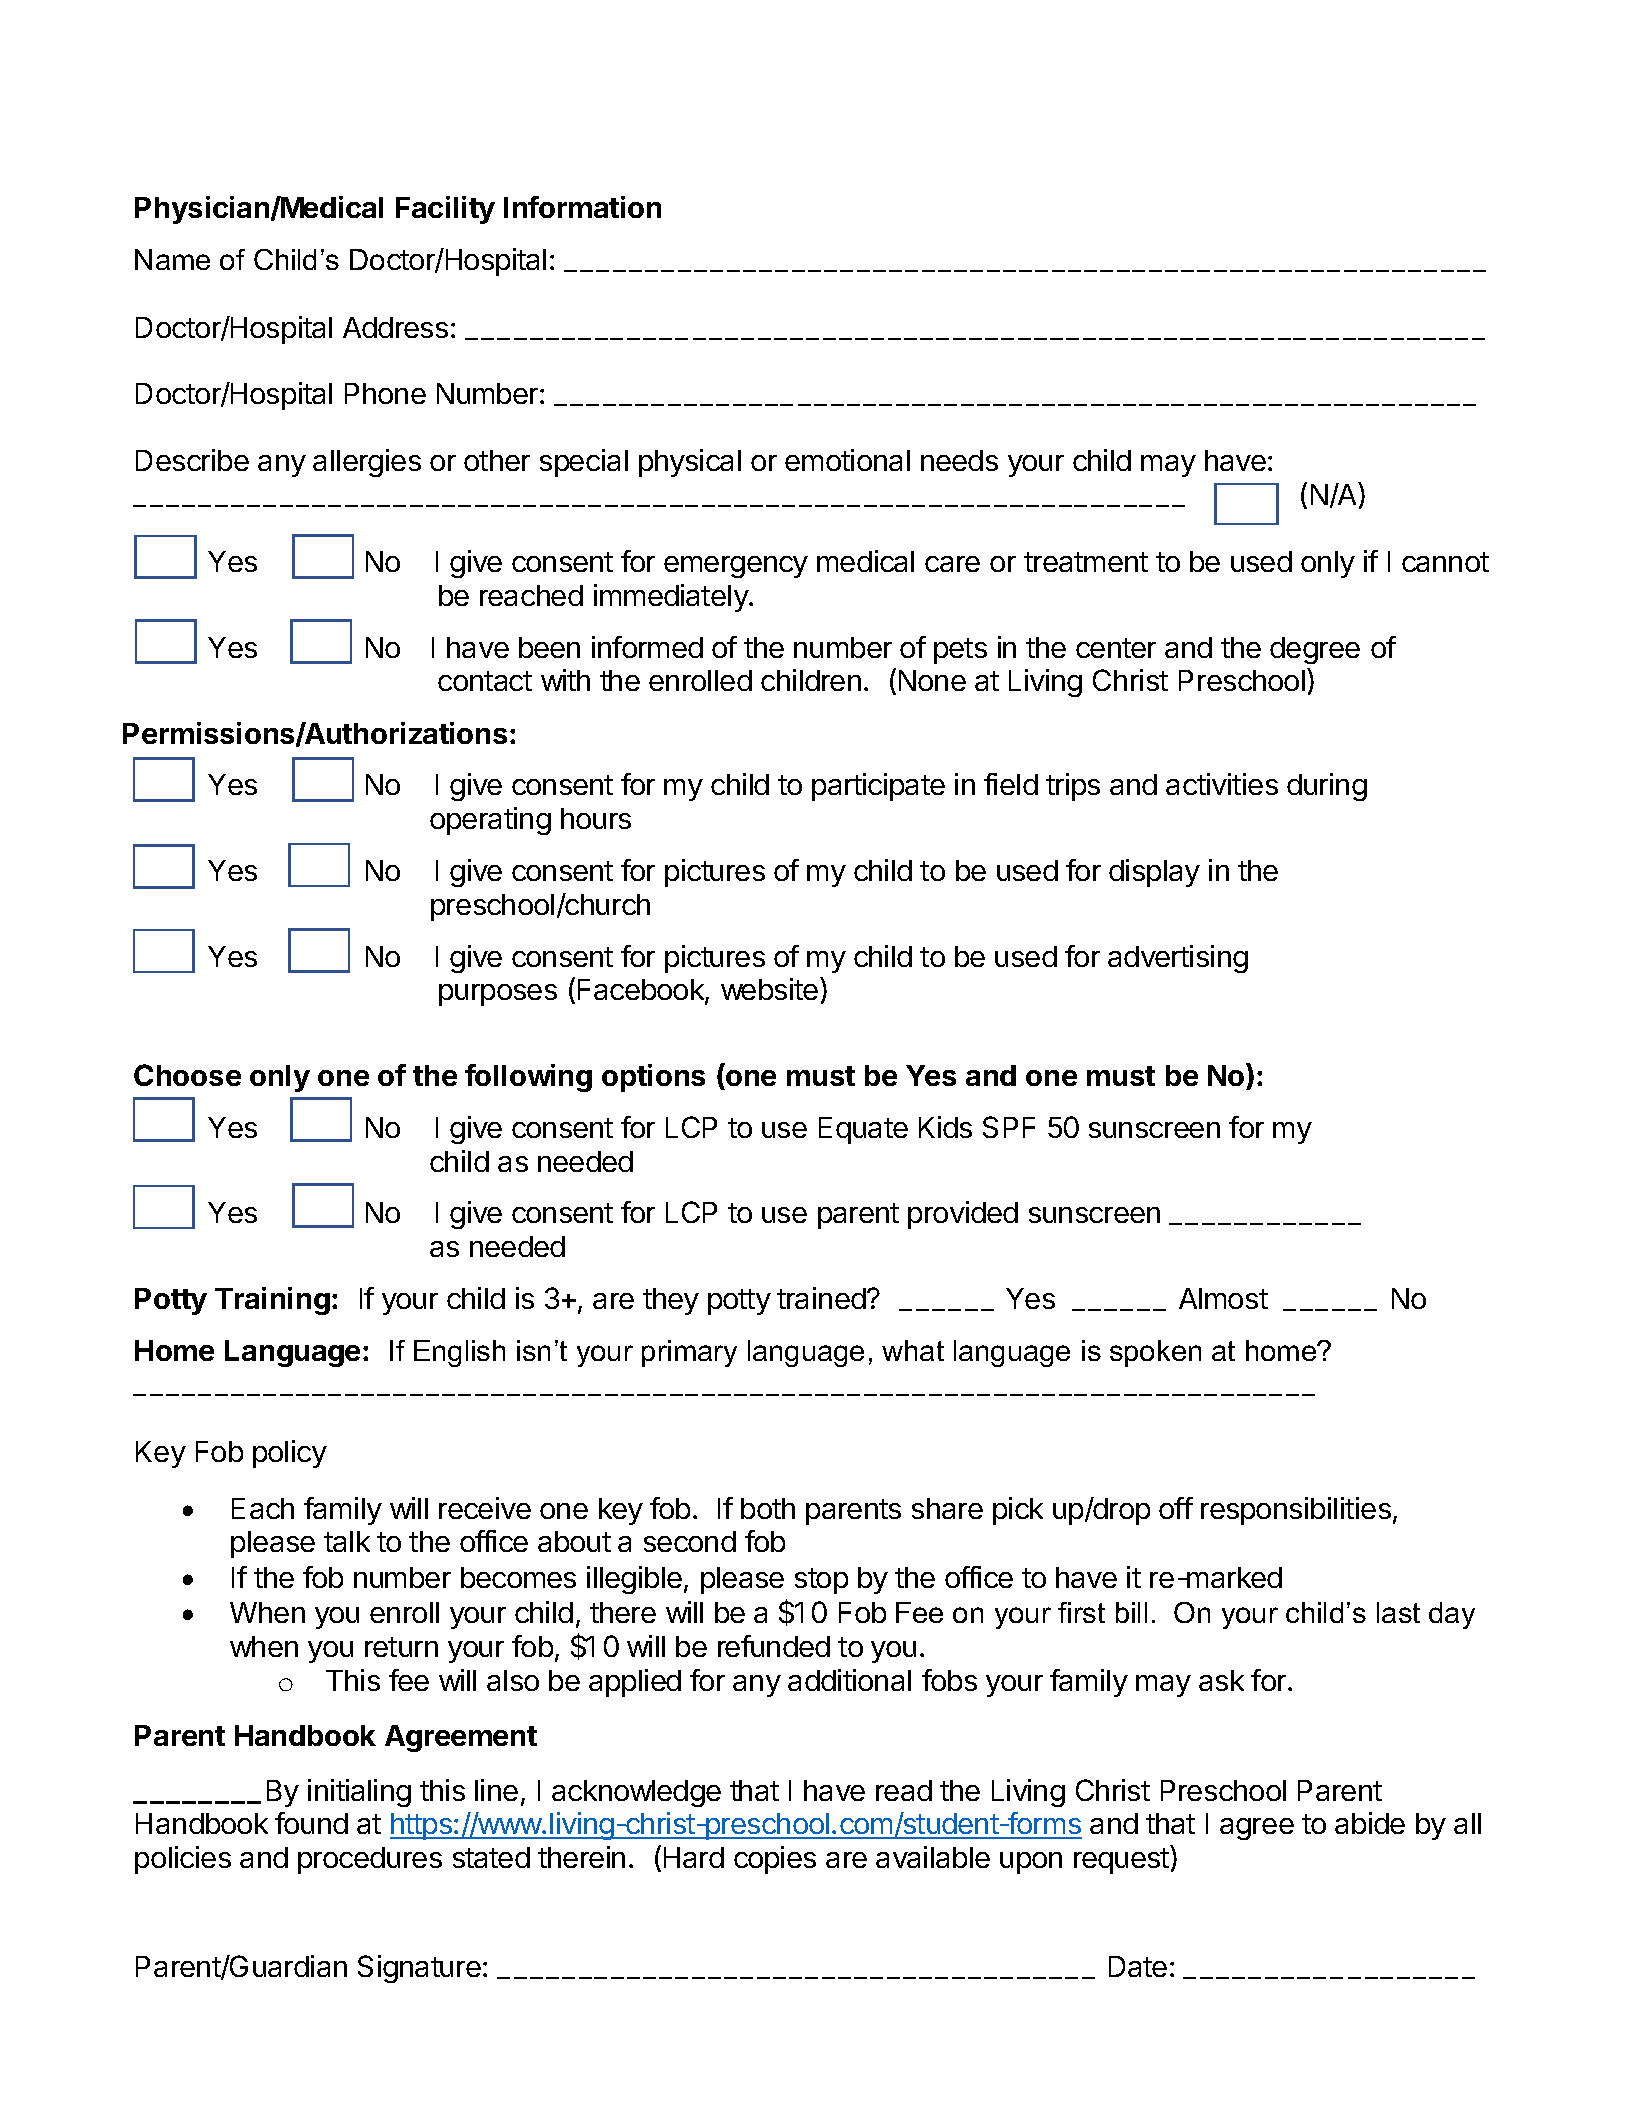  I want to click on talk, so click(347, 1541).
